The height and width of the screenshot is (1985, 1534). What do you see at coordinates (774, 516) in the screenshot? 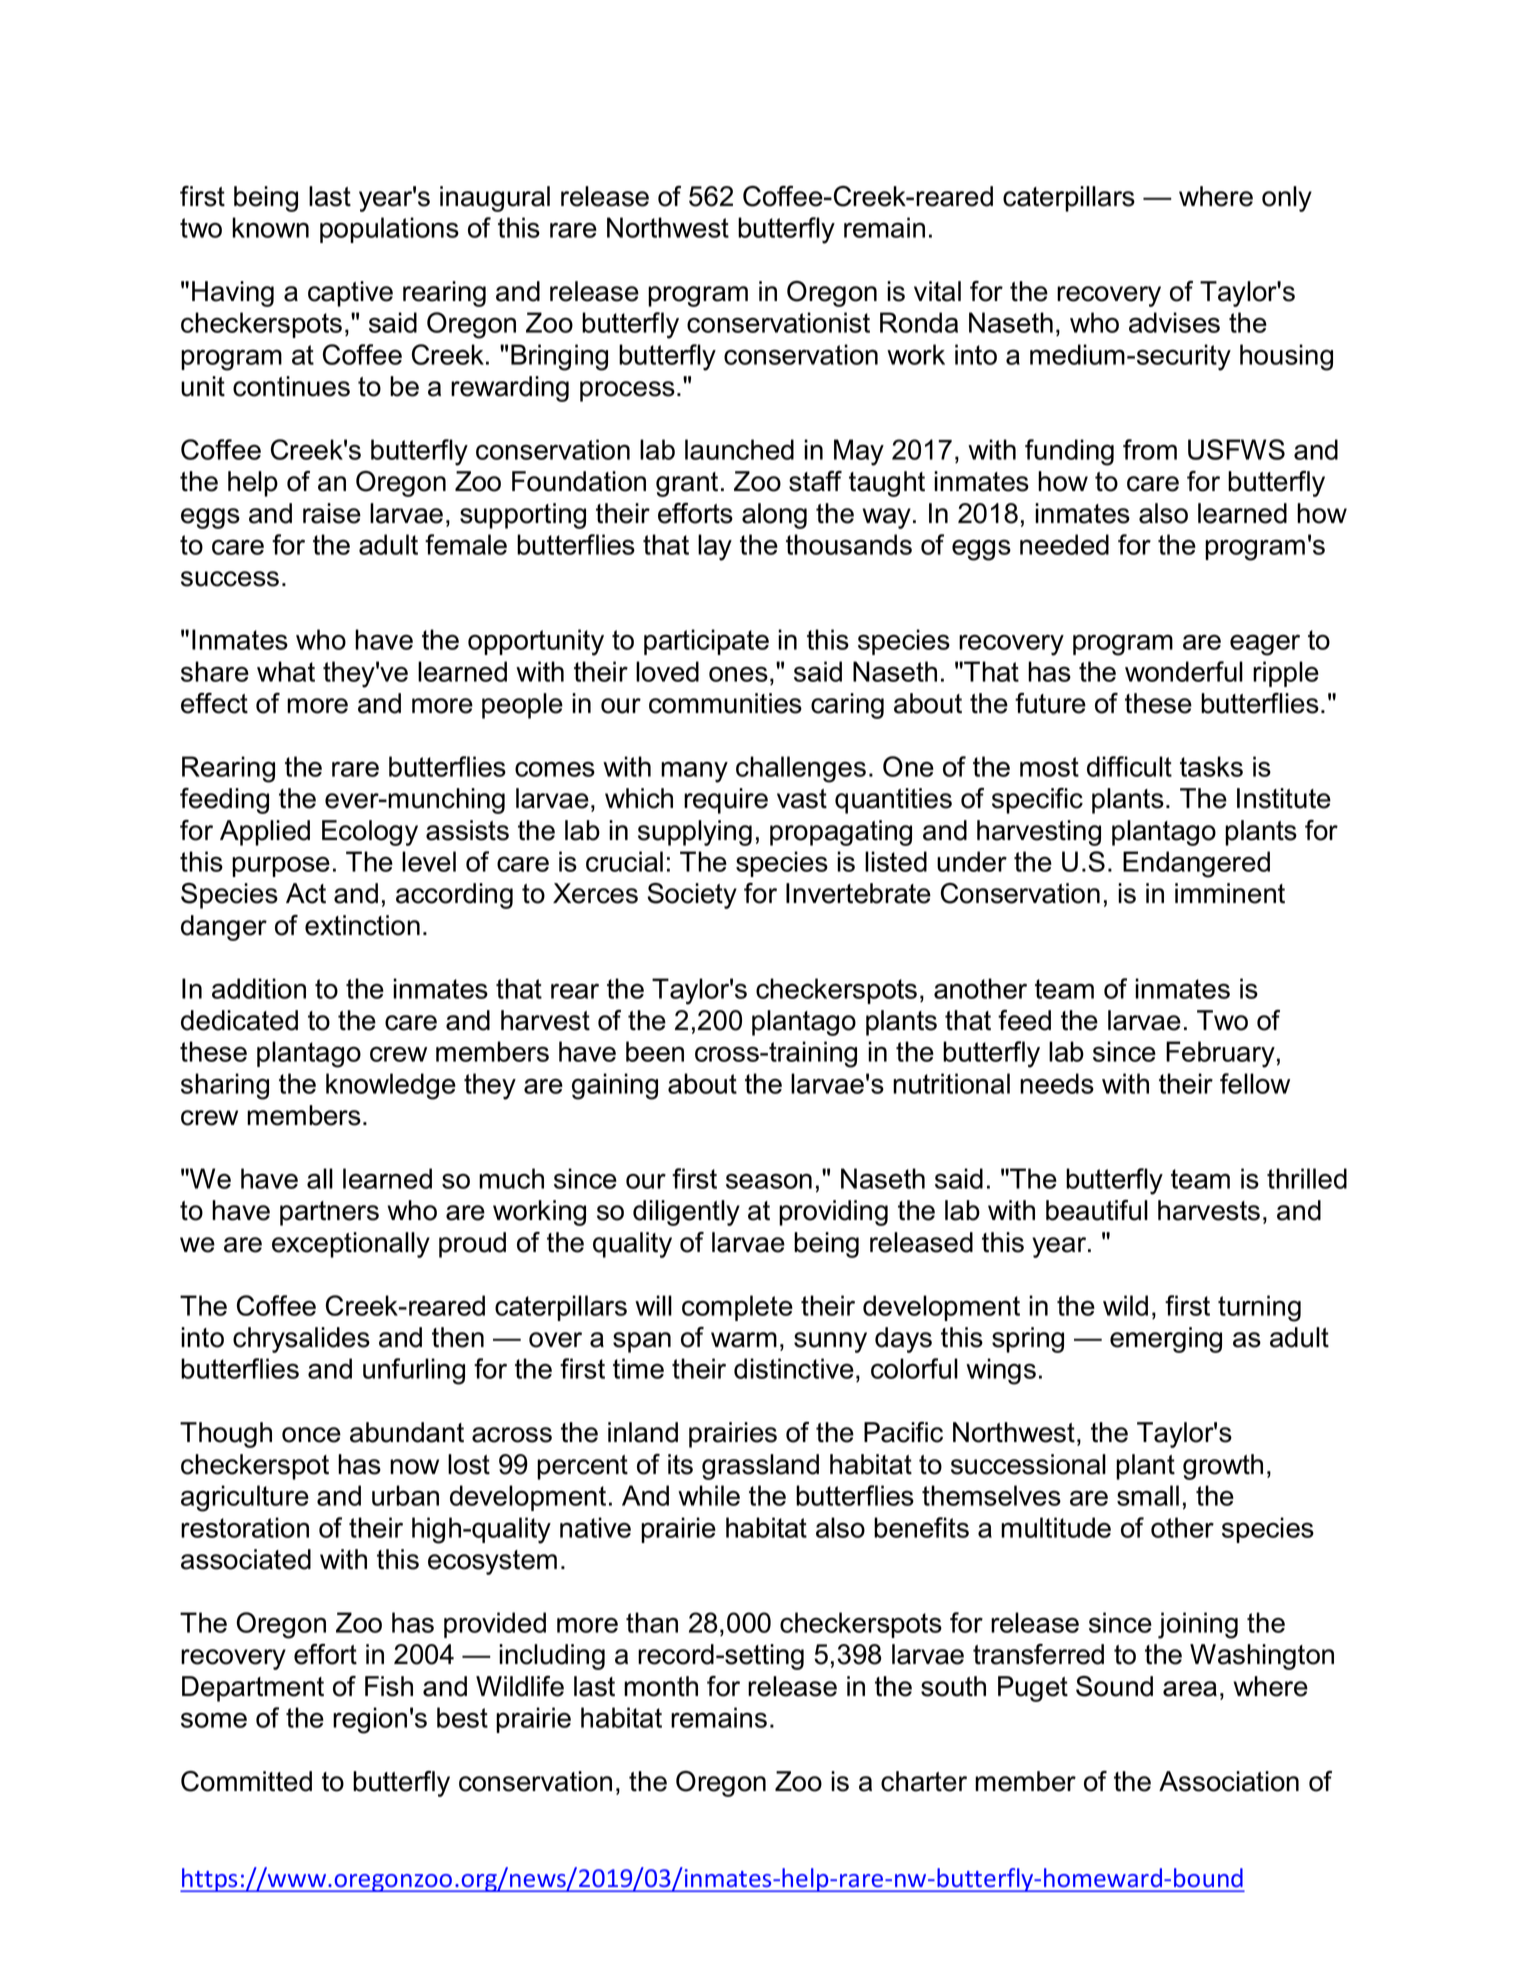
I see `along` at bounding box center [774, 516].
